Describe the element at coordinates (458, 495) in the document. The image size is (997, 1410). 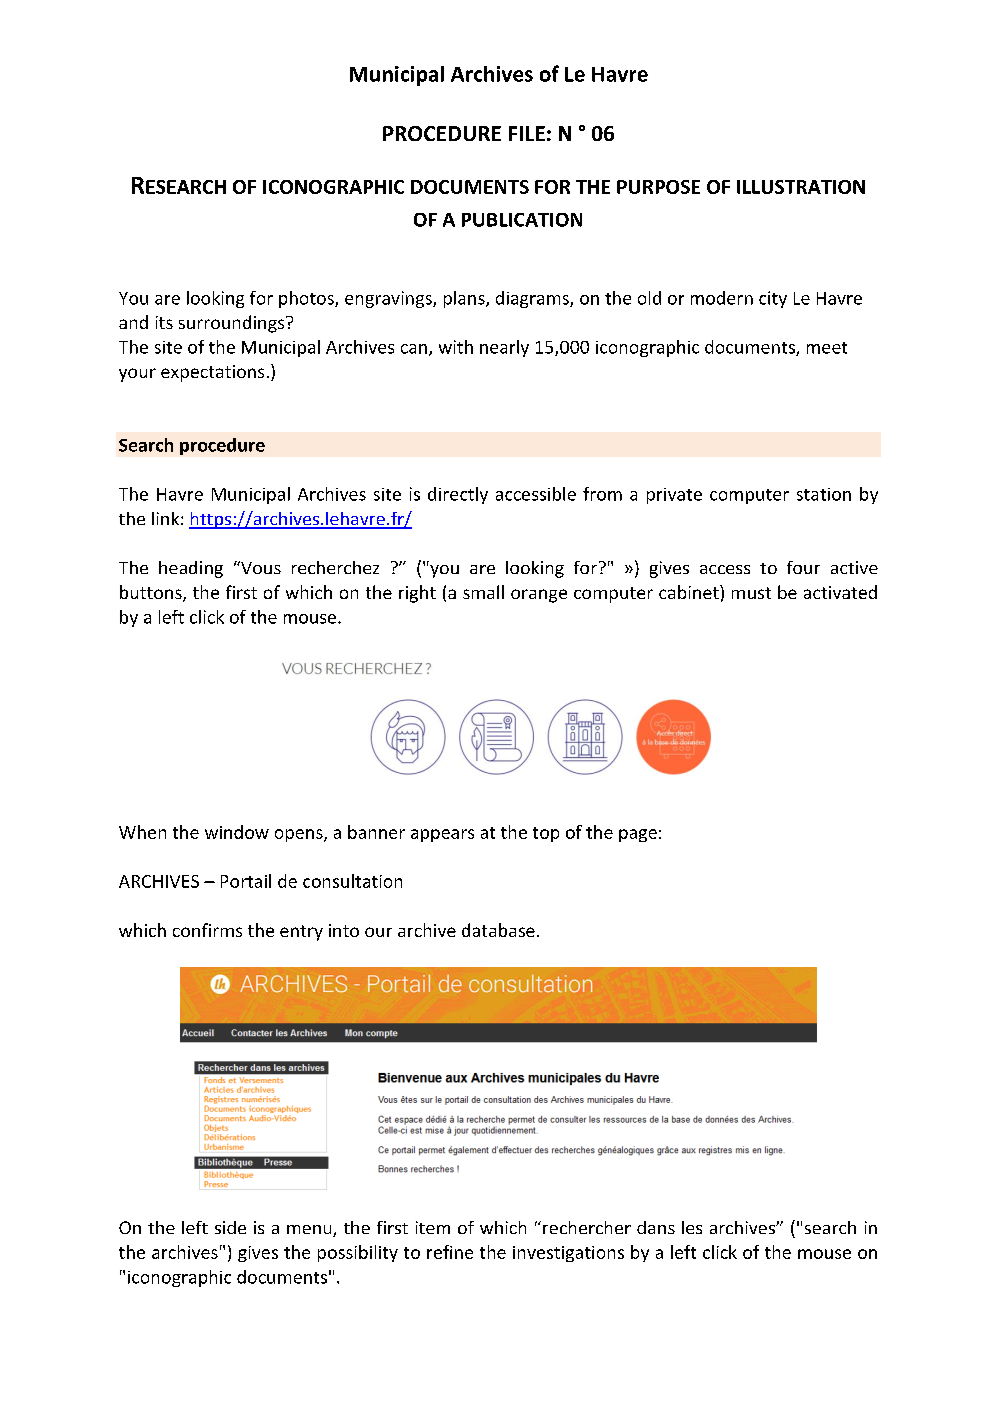
I see `directly` at that location.
